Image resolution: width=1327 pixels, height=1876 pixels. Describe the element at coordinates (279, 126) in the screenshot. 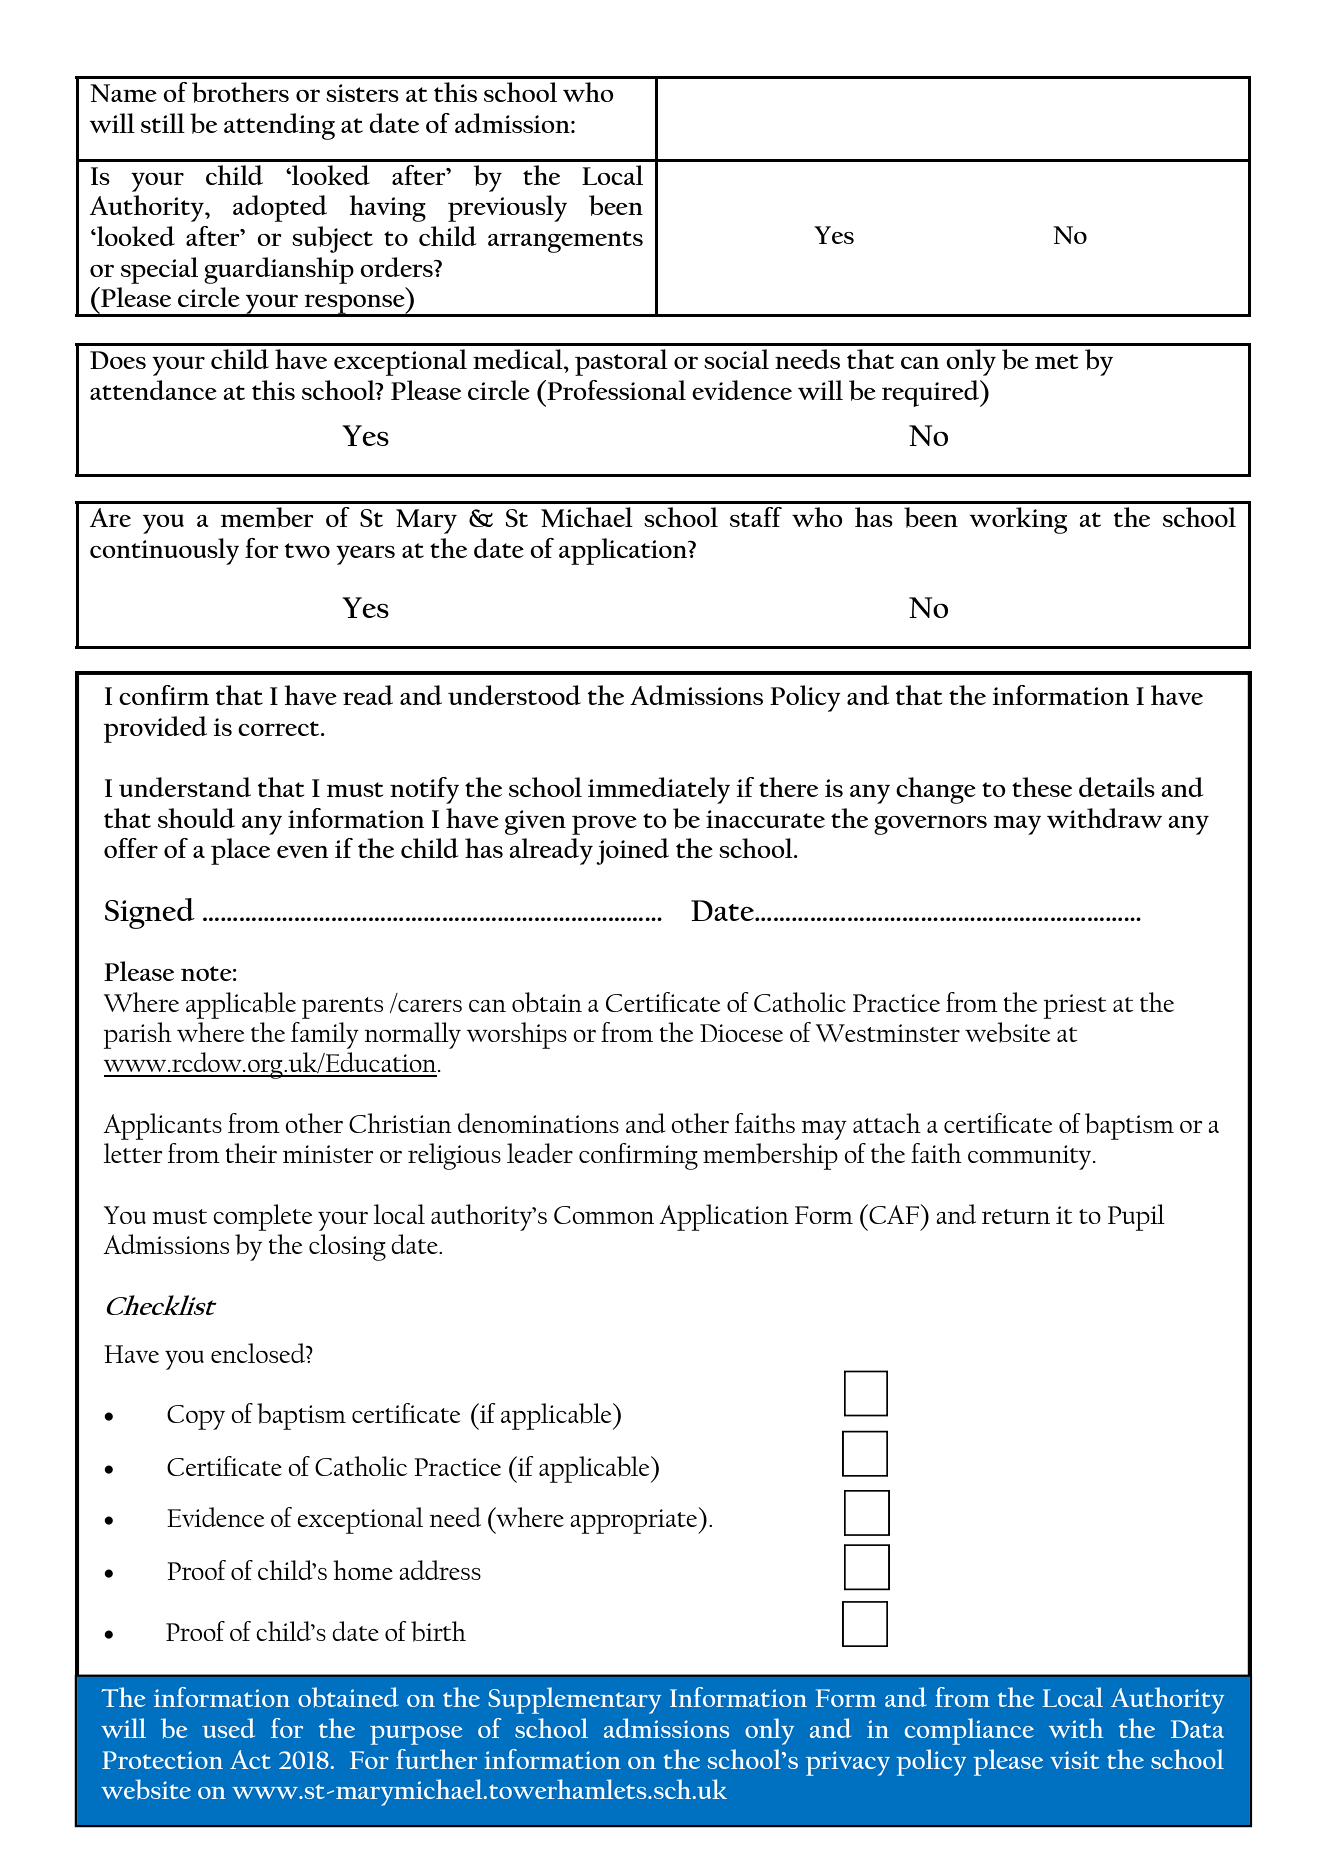

I see `attending` at that location.
